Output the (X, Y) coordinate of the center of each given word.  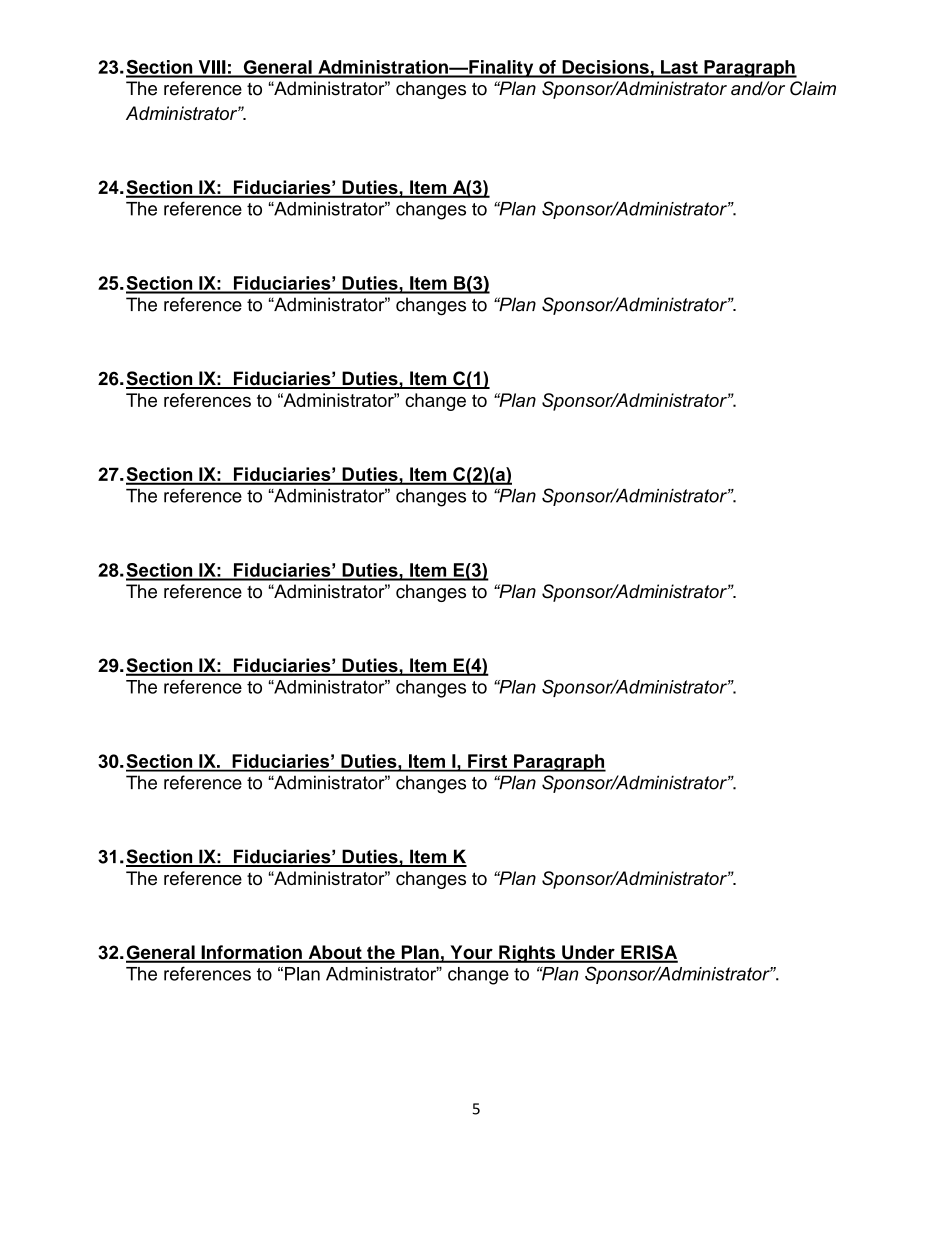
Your (471, 953)
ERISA (648, 953)
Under (588, 953)
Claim (813, 88)
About (335, 953)
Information (251, 953)
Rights (527, 954)
